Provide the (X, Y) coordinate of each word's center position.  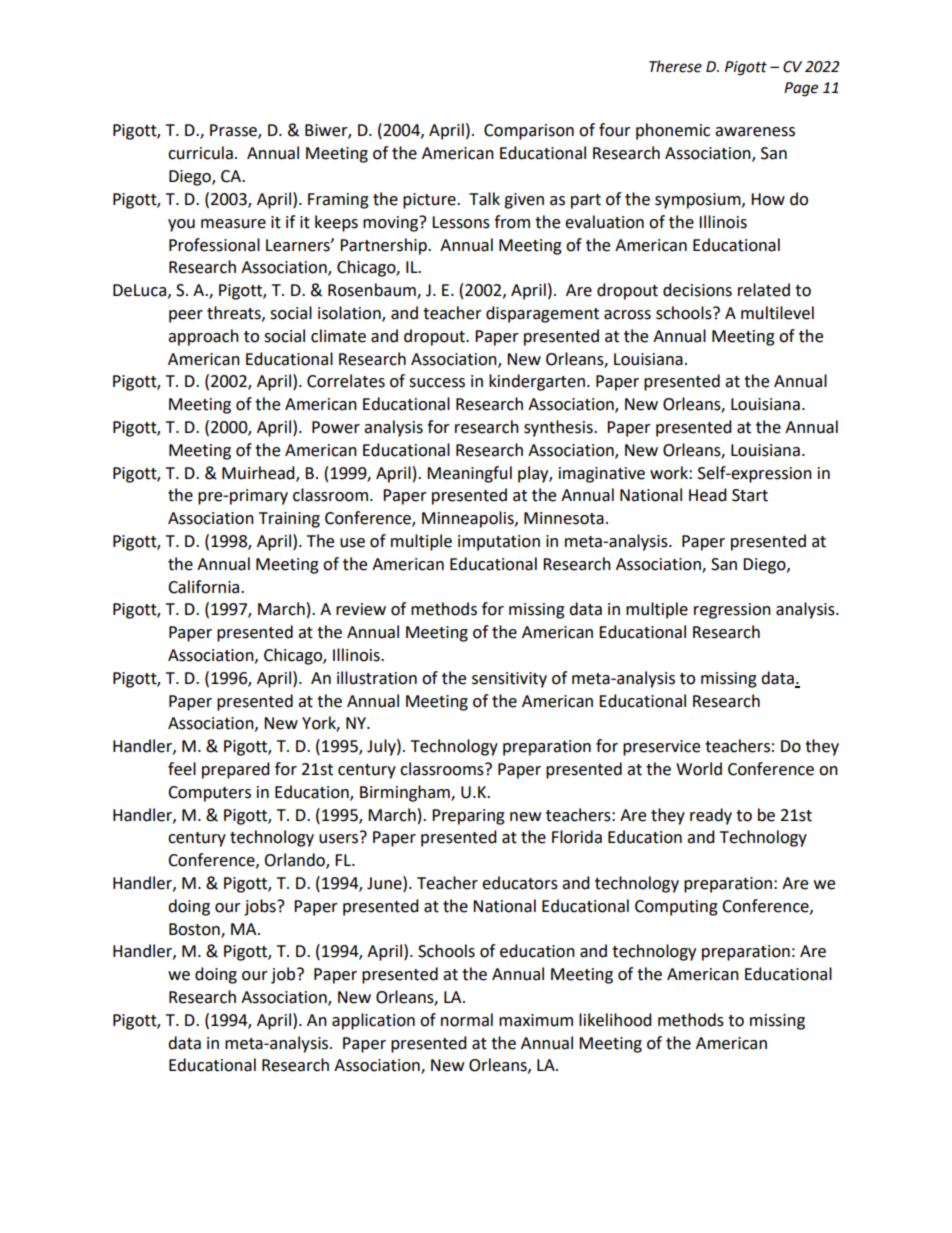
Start (750, 495)
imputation (499, 543)
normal (467, 1020)
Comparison (529, 132)
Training (289, 520)
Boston (195, 930)
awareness (755, 132)
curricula (200, 153)
